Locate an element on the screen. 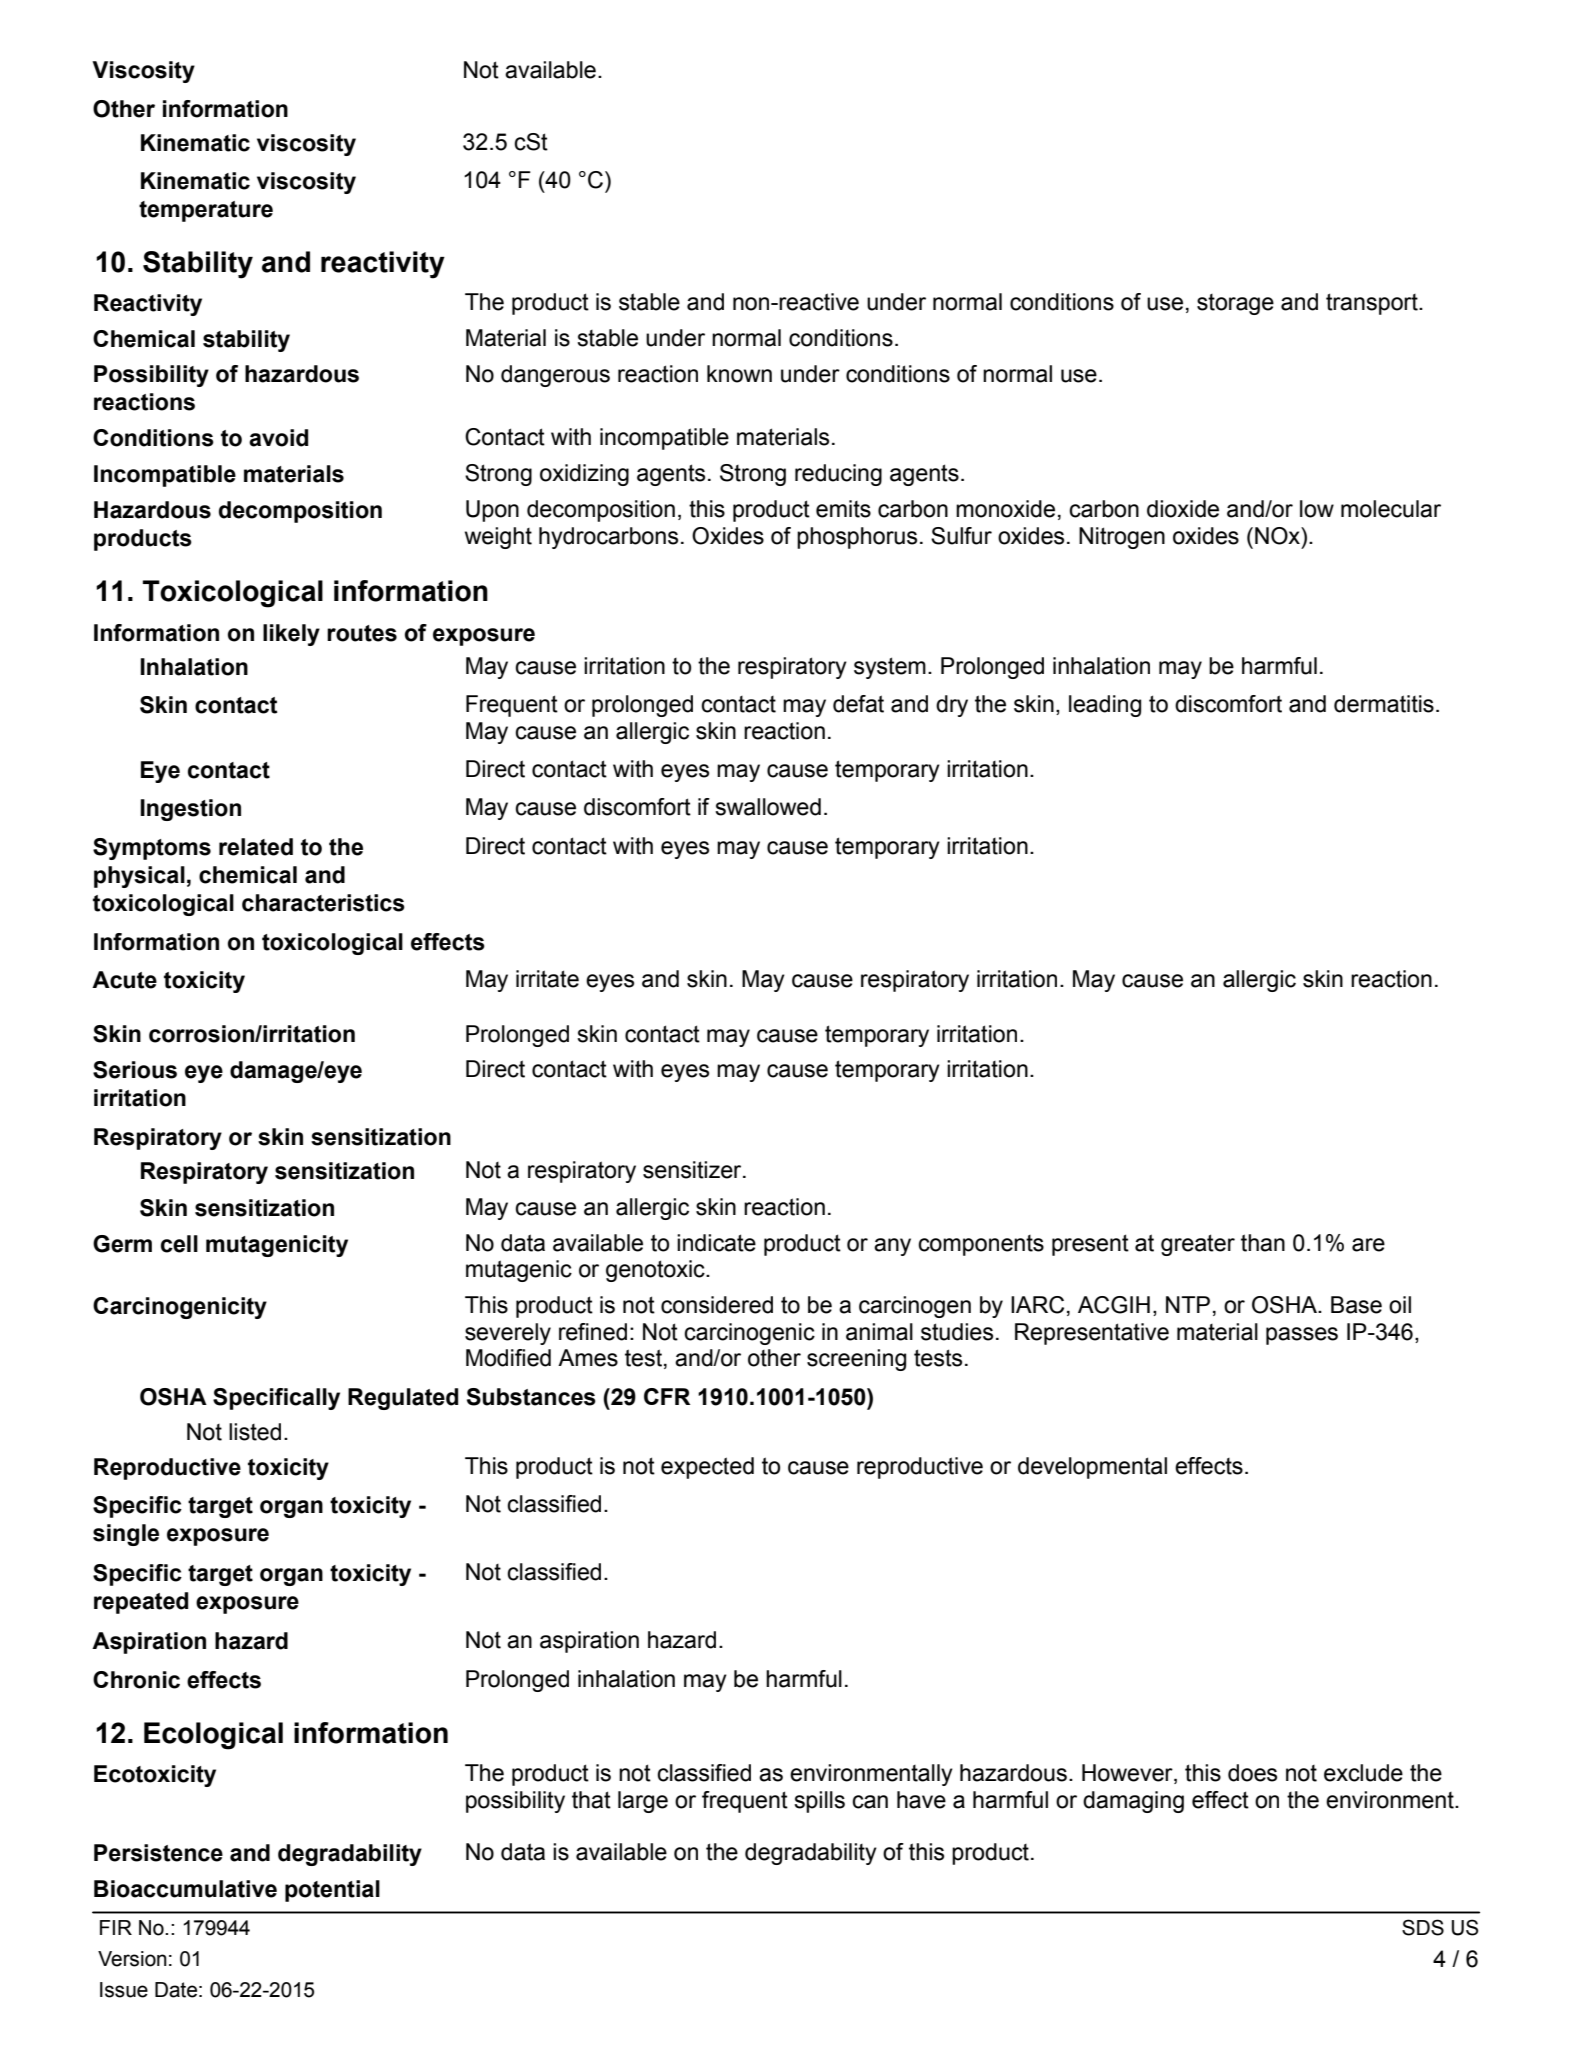 The width and height of the screenshot is (1580, 2045). Serious is located at coordinates (135, 1070).
